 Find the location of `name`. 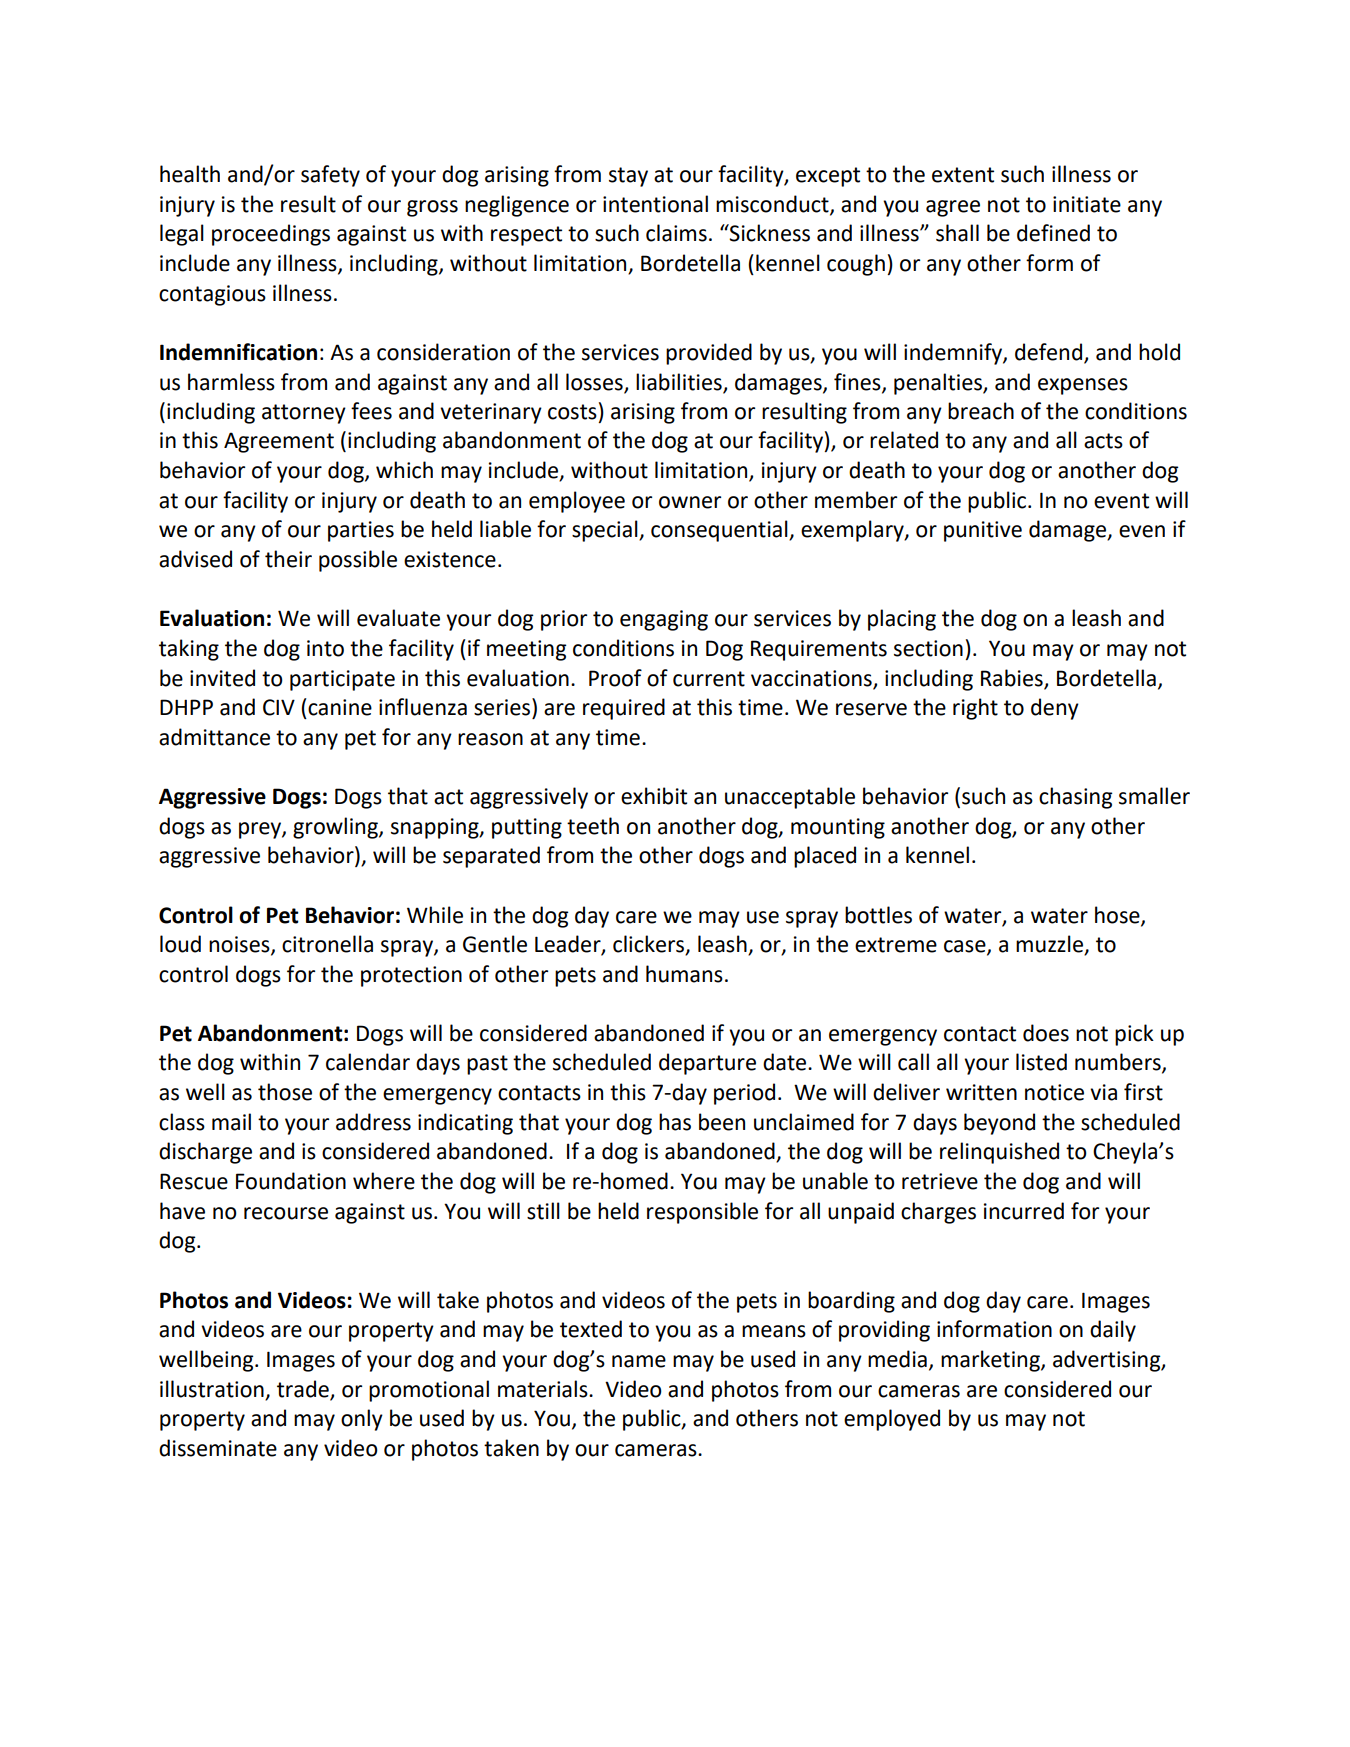

name is located at coordinates (639, 1361).
